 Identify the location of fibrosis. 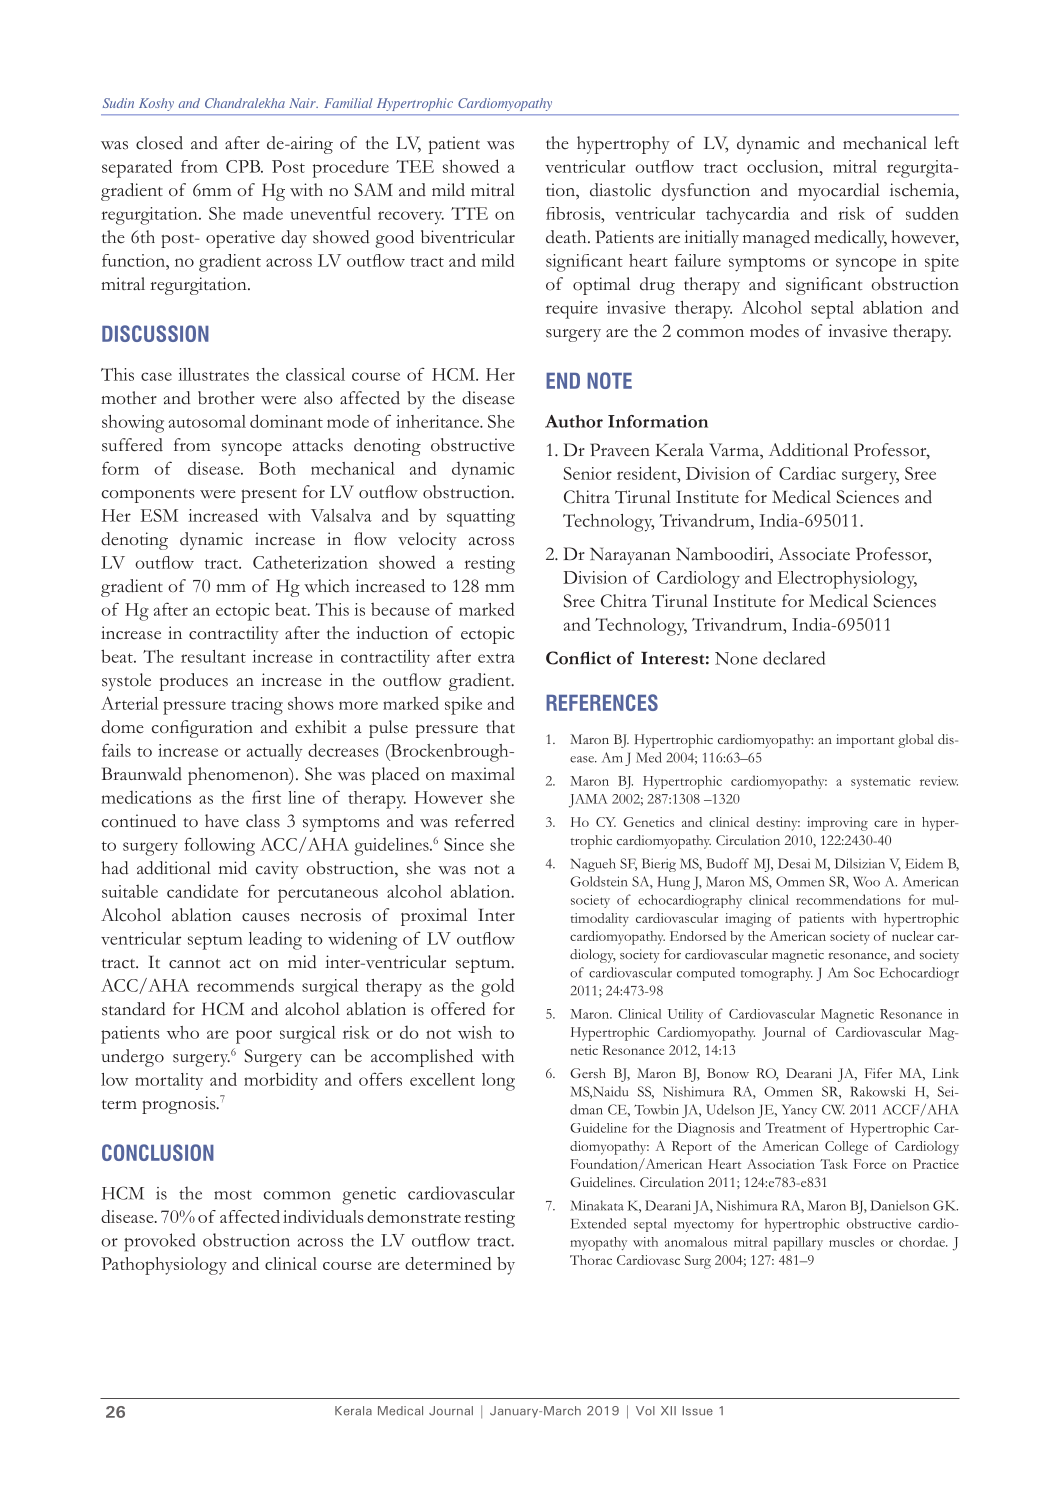
(574, 213).
